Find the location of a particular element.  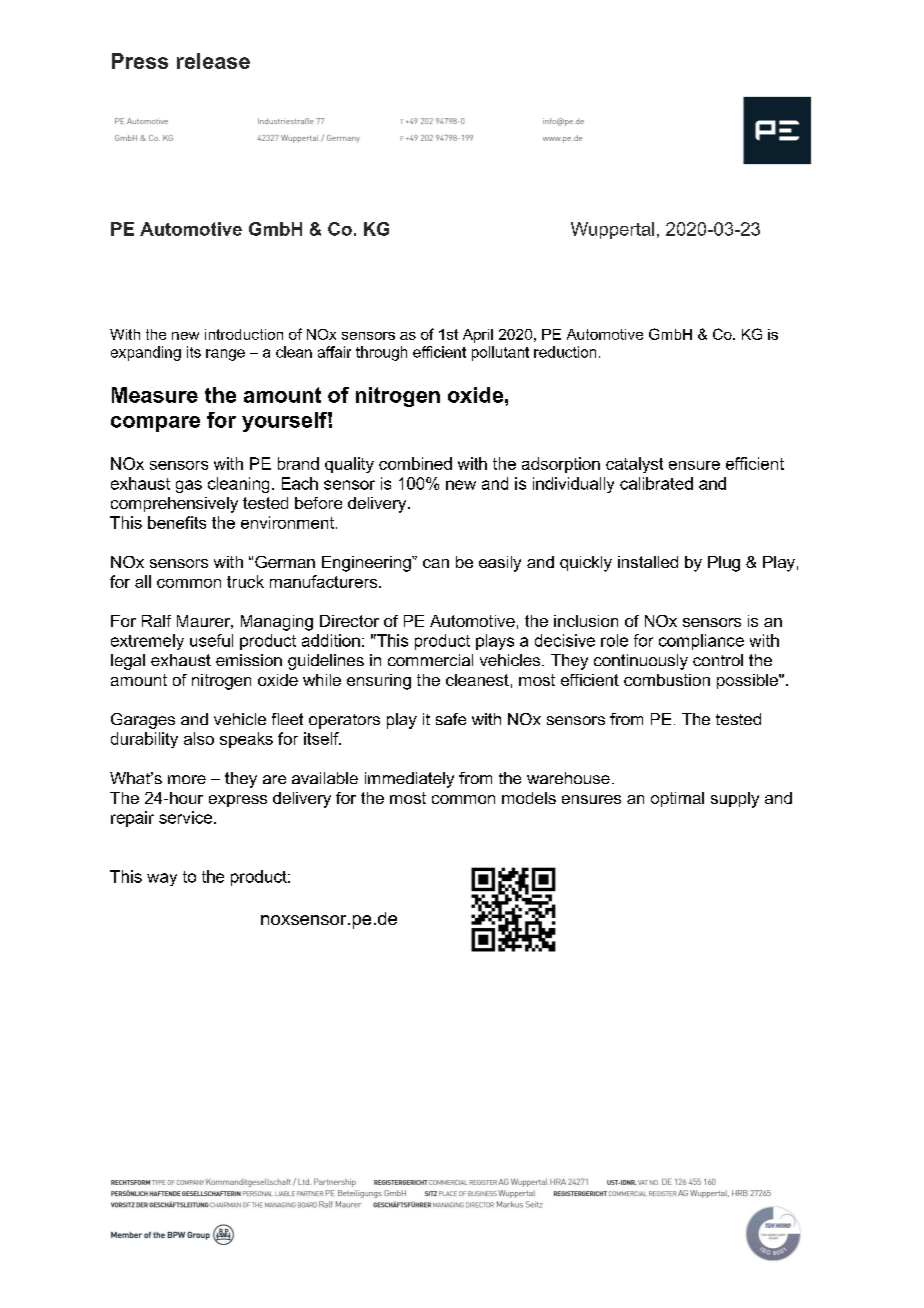

gas is located at coordinates (189, 486).
